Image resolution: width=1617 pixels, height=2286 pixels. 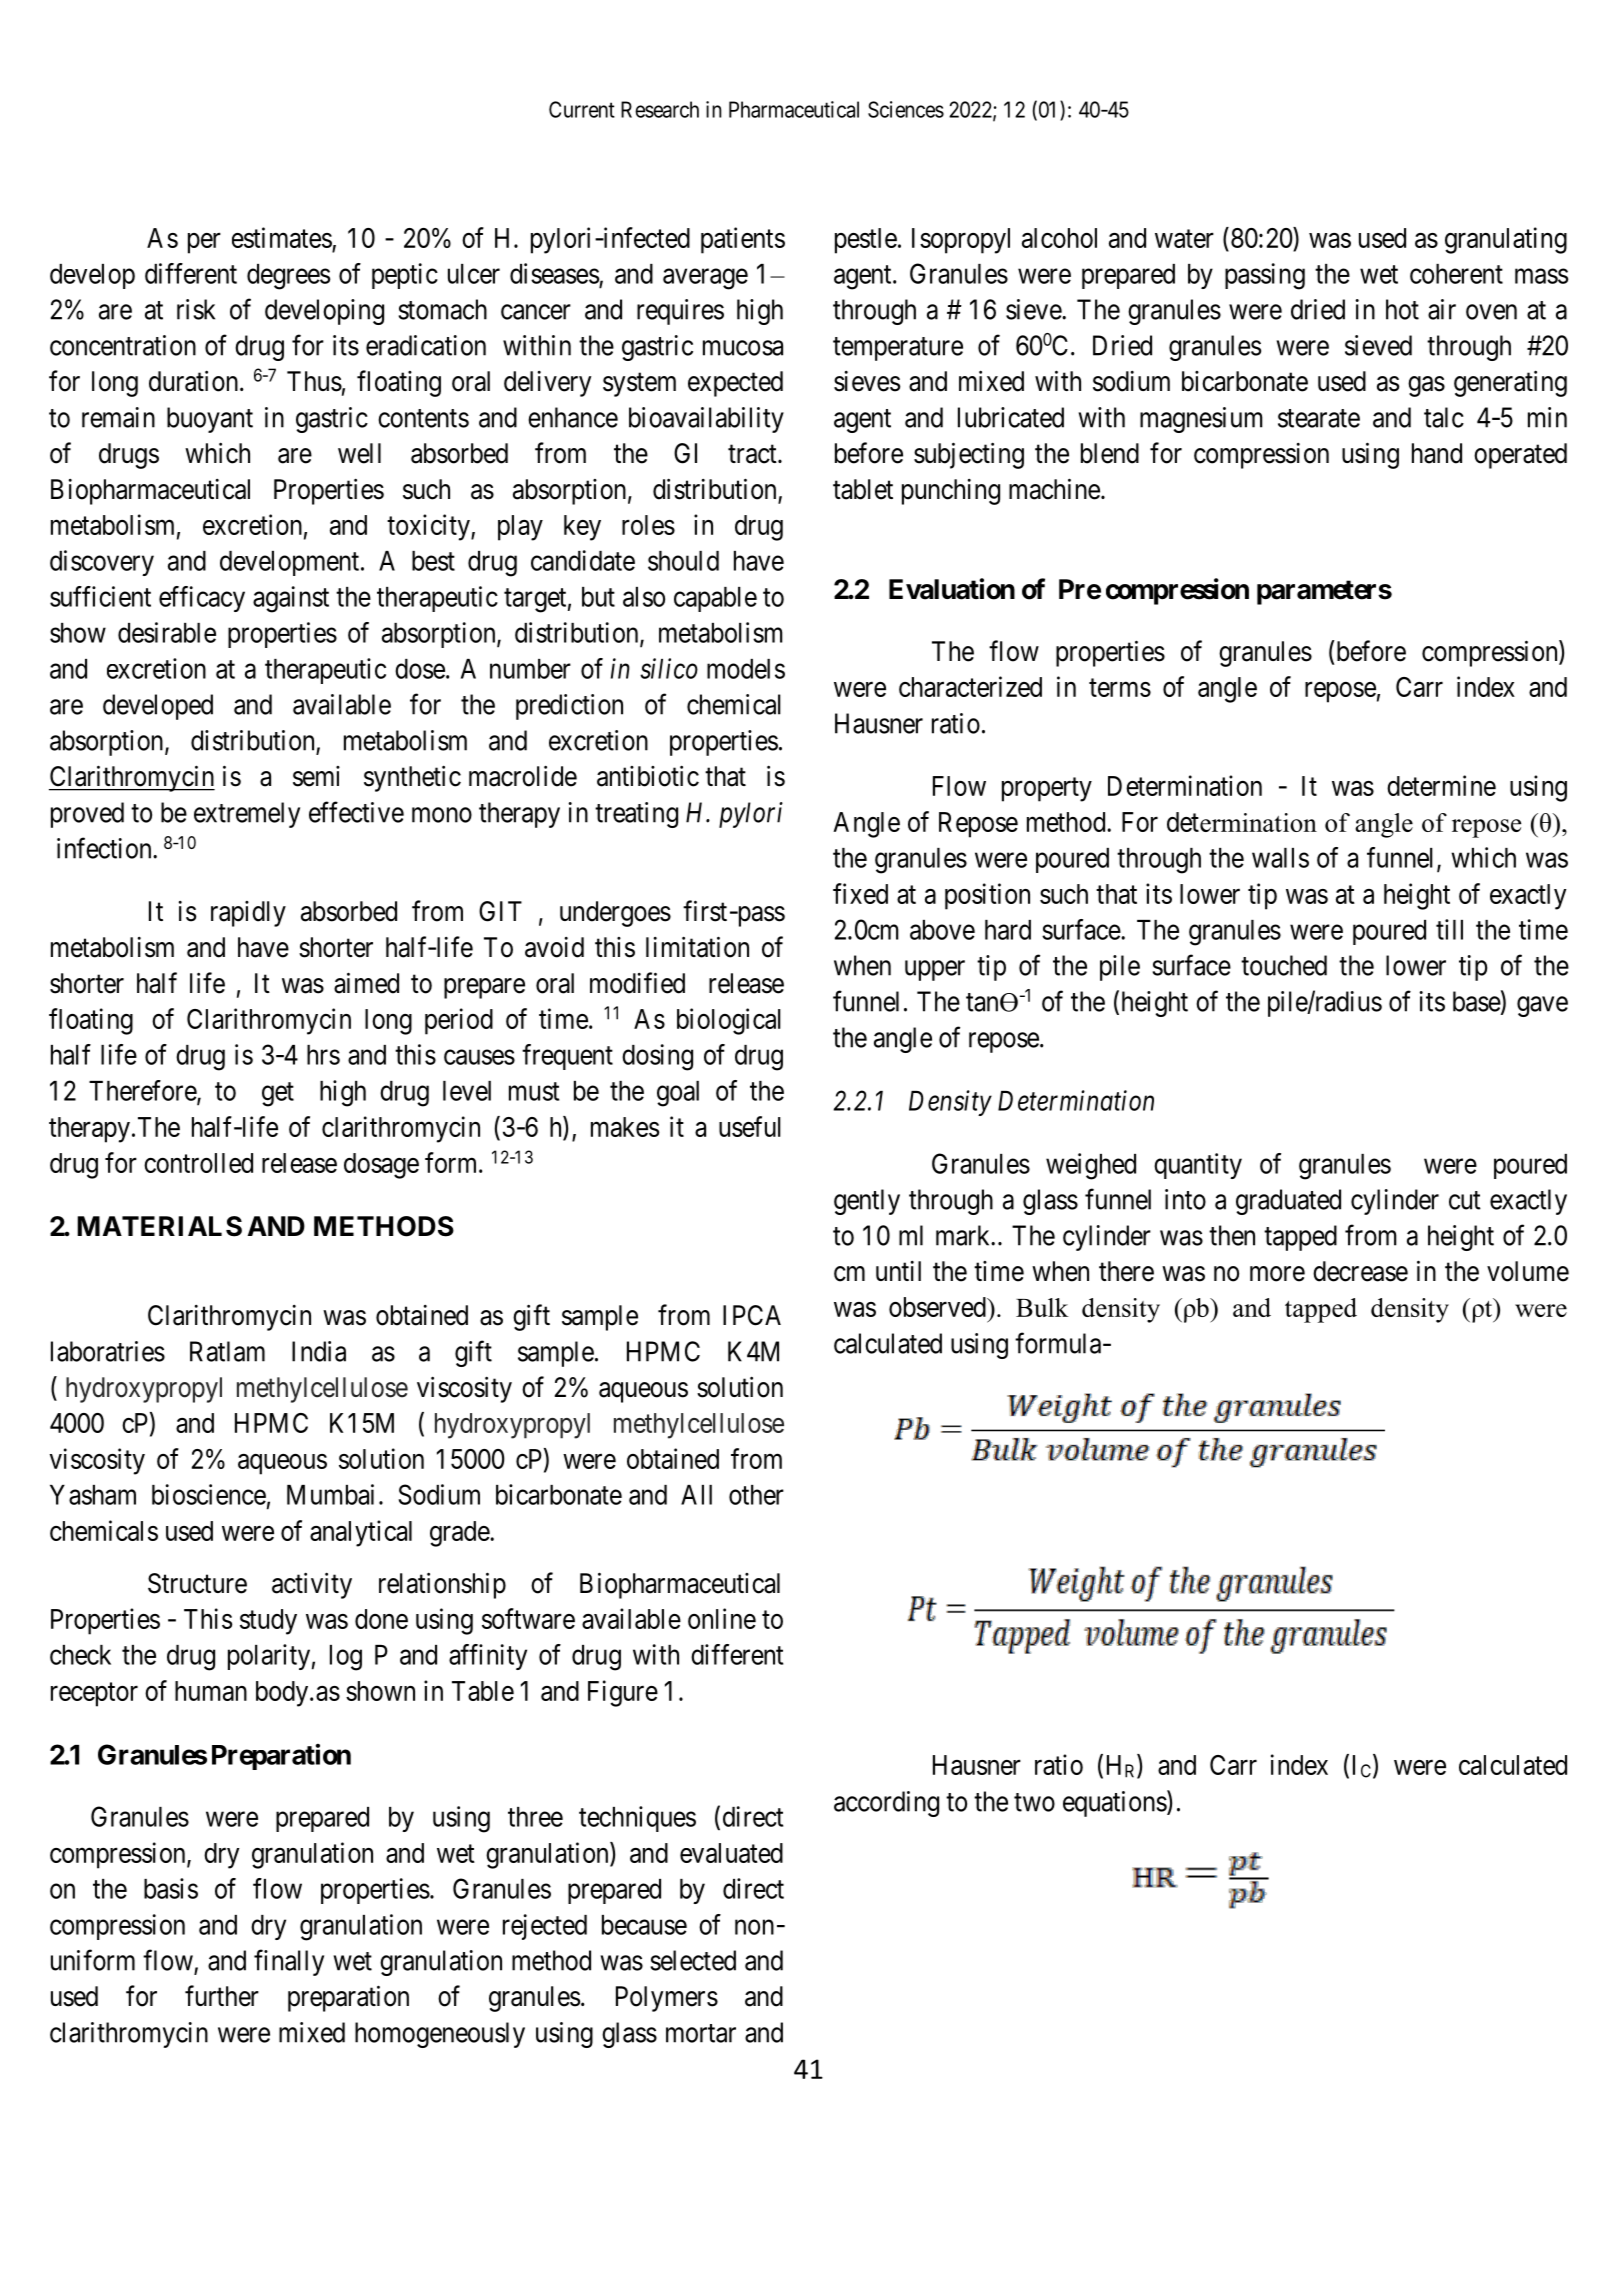 What do you see at coordinates (288, 277) in the screenshot?
I see `degrees` at bounding box center [288, 277].
